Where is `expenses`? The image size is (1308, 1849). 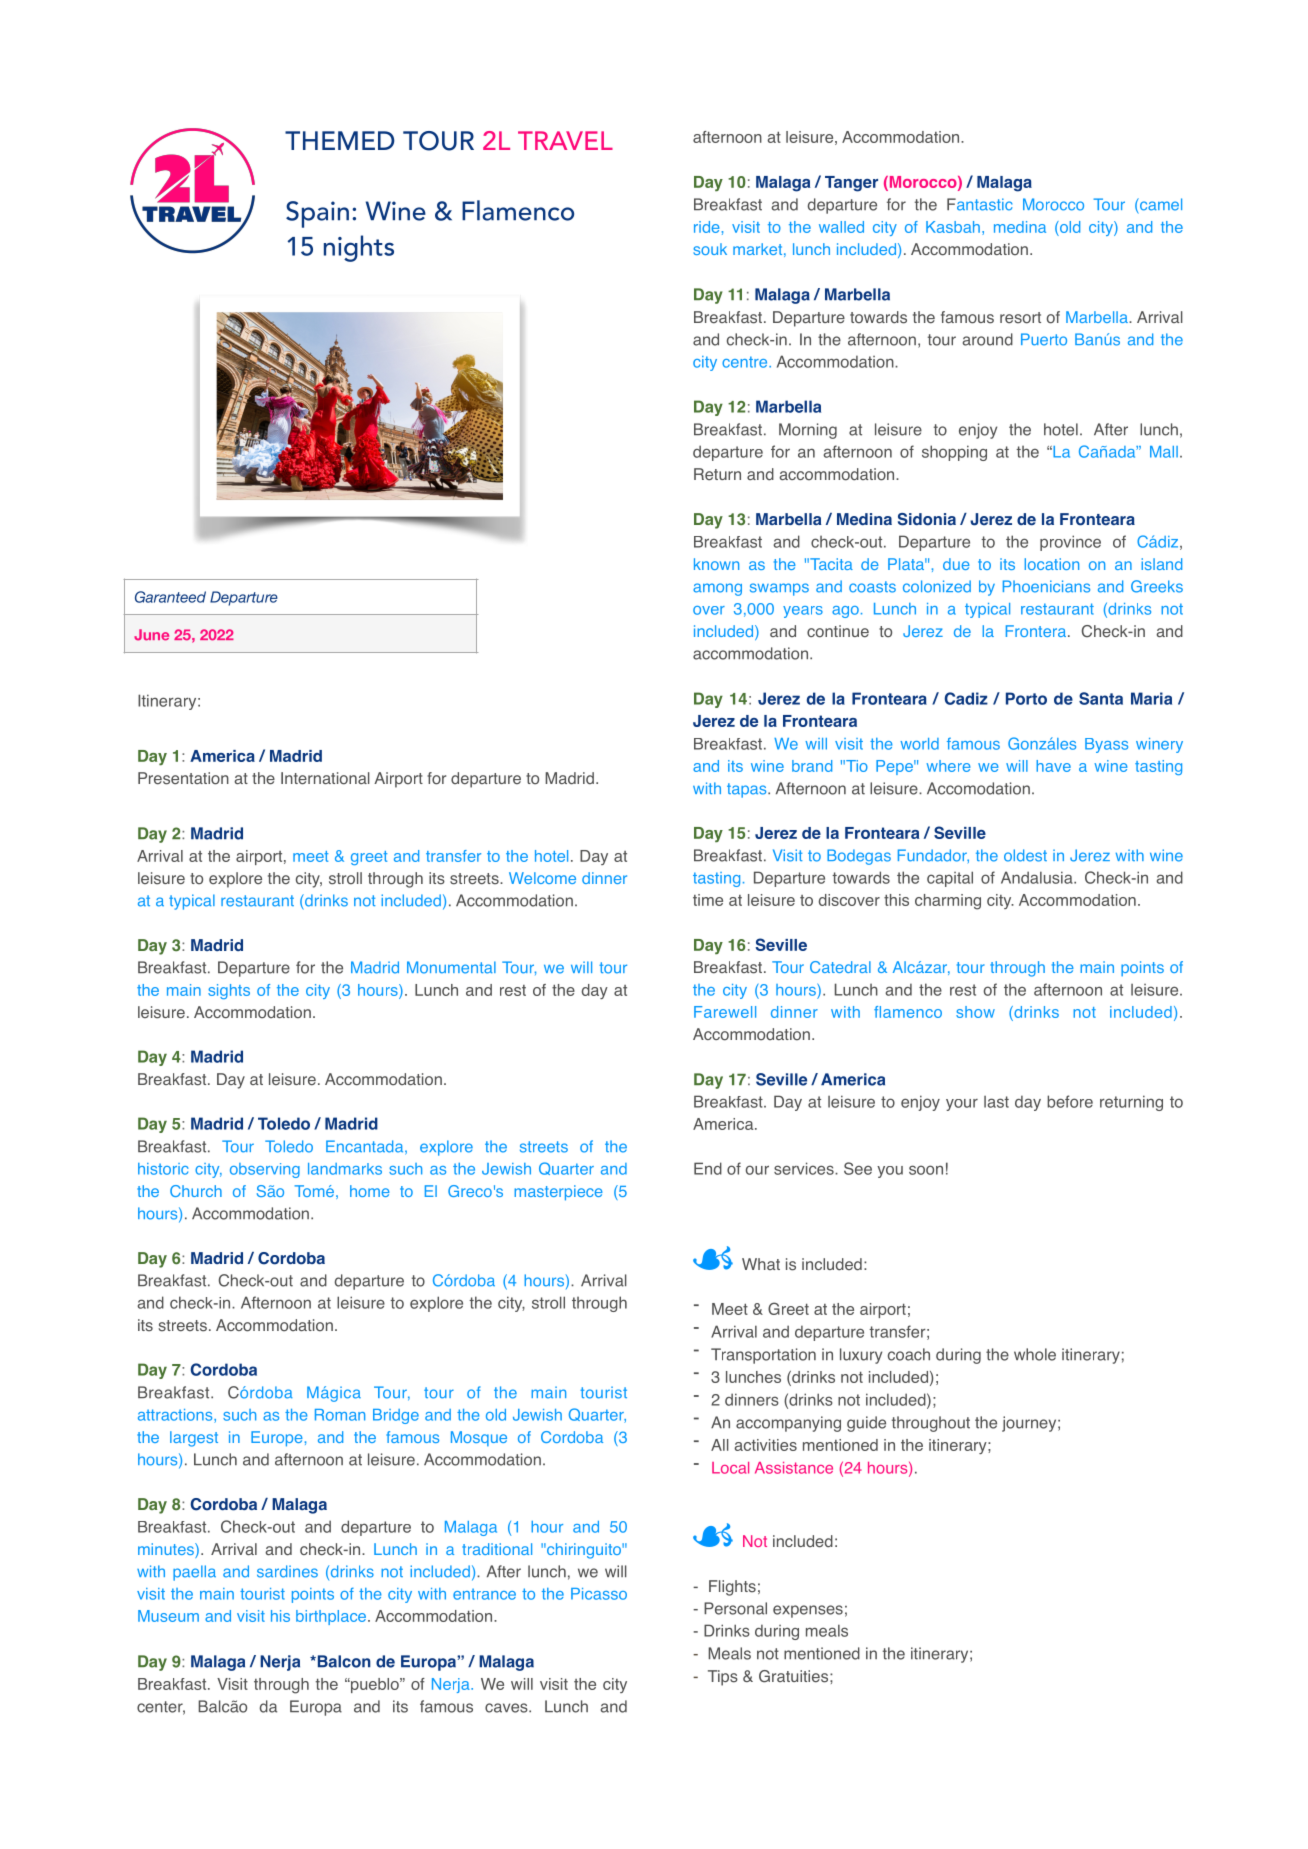 expenses is located at coordinates (808, 1611).
